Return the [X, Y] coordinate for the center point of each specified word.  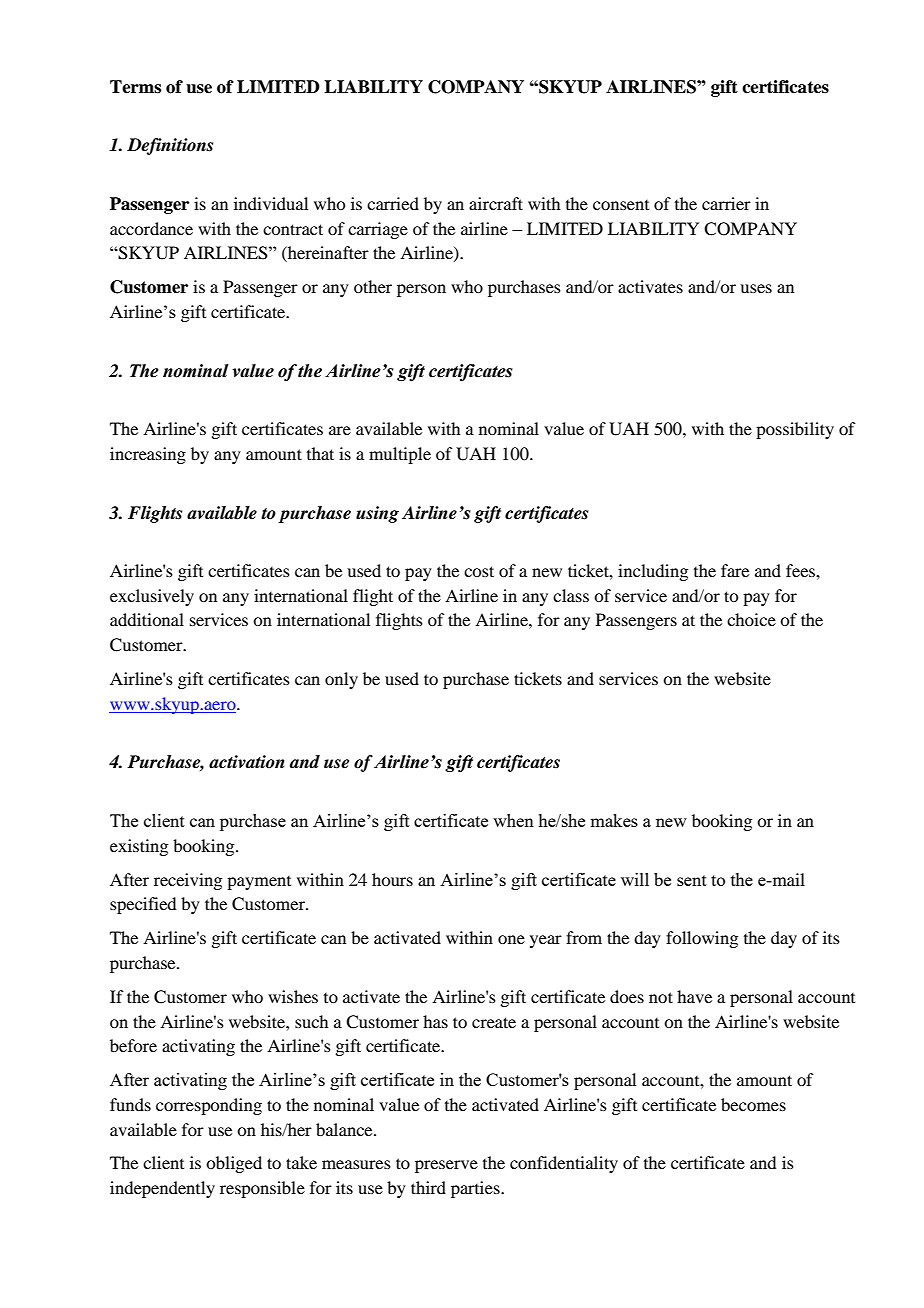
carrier [726, 203]
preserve [446, 1166]
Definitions [170, 146]
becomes [753, 1104]
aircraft [496, 203]
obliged [234, 1164]
